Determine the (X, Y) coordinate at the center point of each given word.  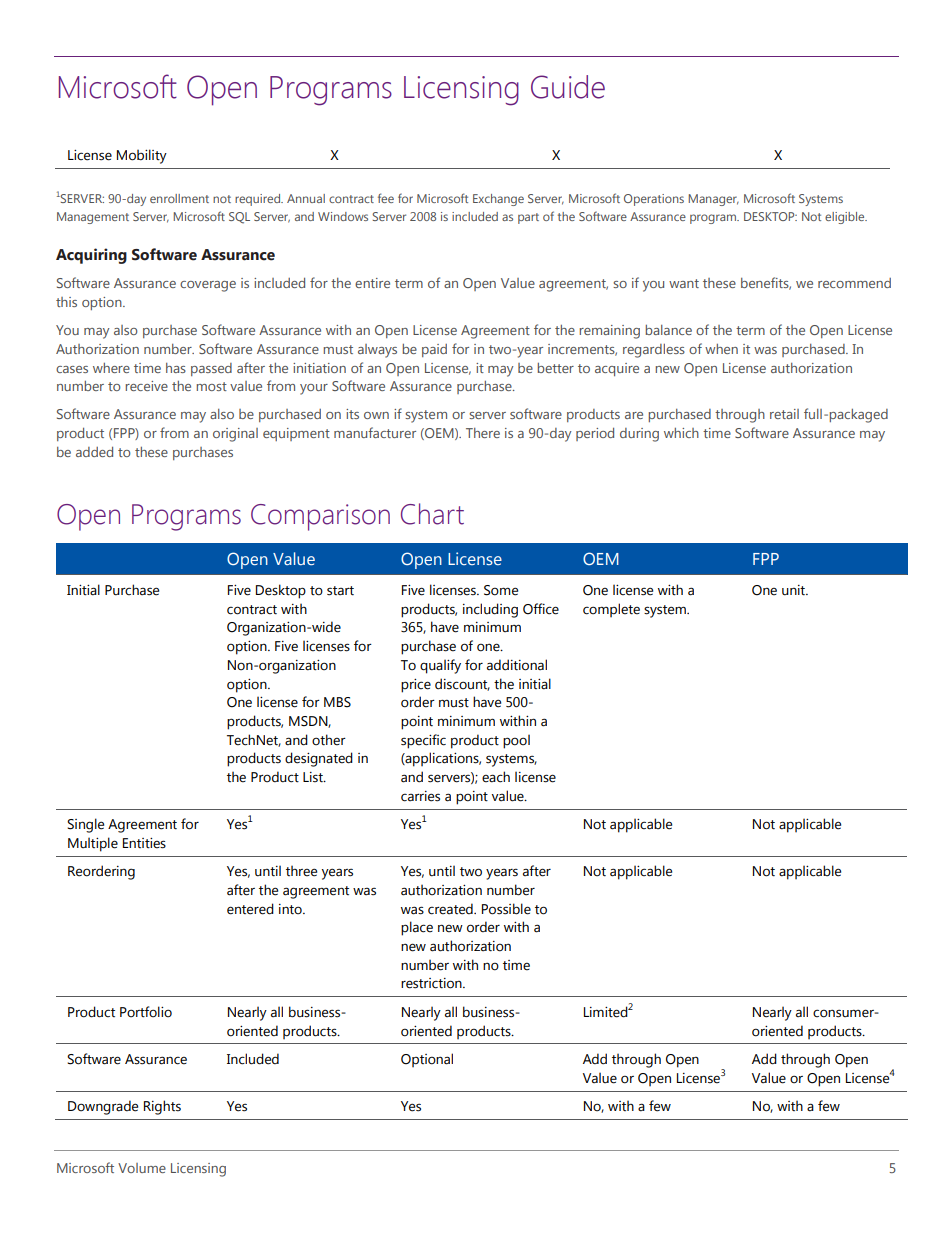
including (490, 610)
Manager (713, 200)
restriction (432, 983)
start (340, 591)
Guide (568, 87)
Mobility (142, 156)
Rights (162, 1107)
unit (794, 590)
